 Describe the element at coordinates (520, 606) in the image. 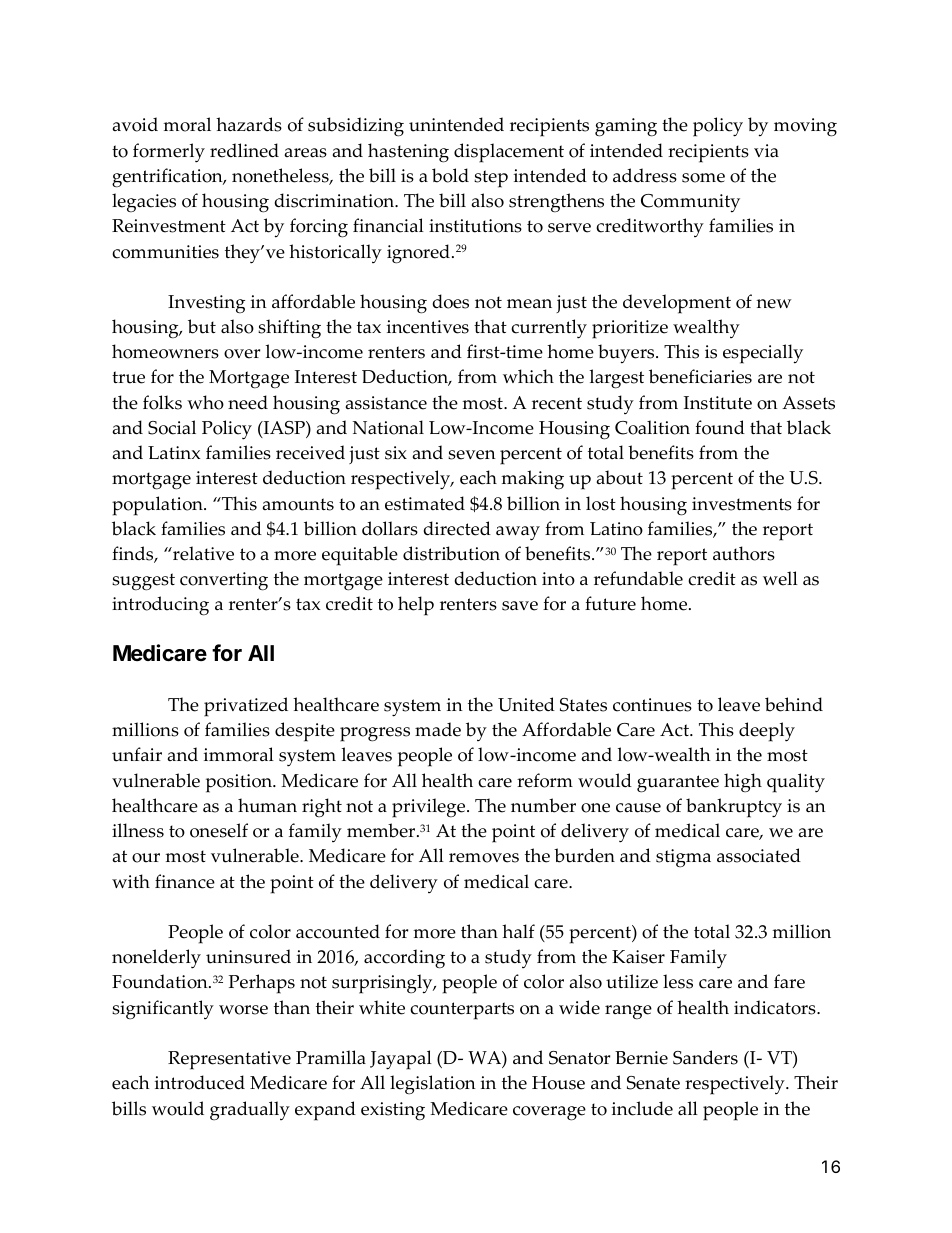

I see `save` at that location.
